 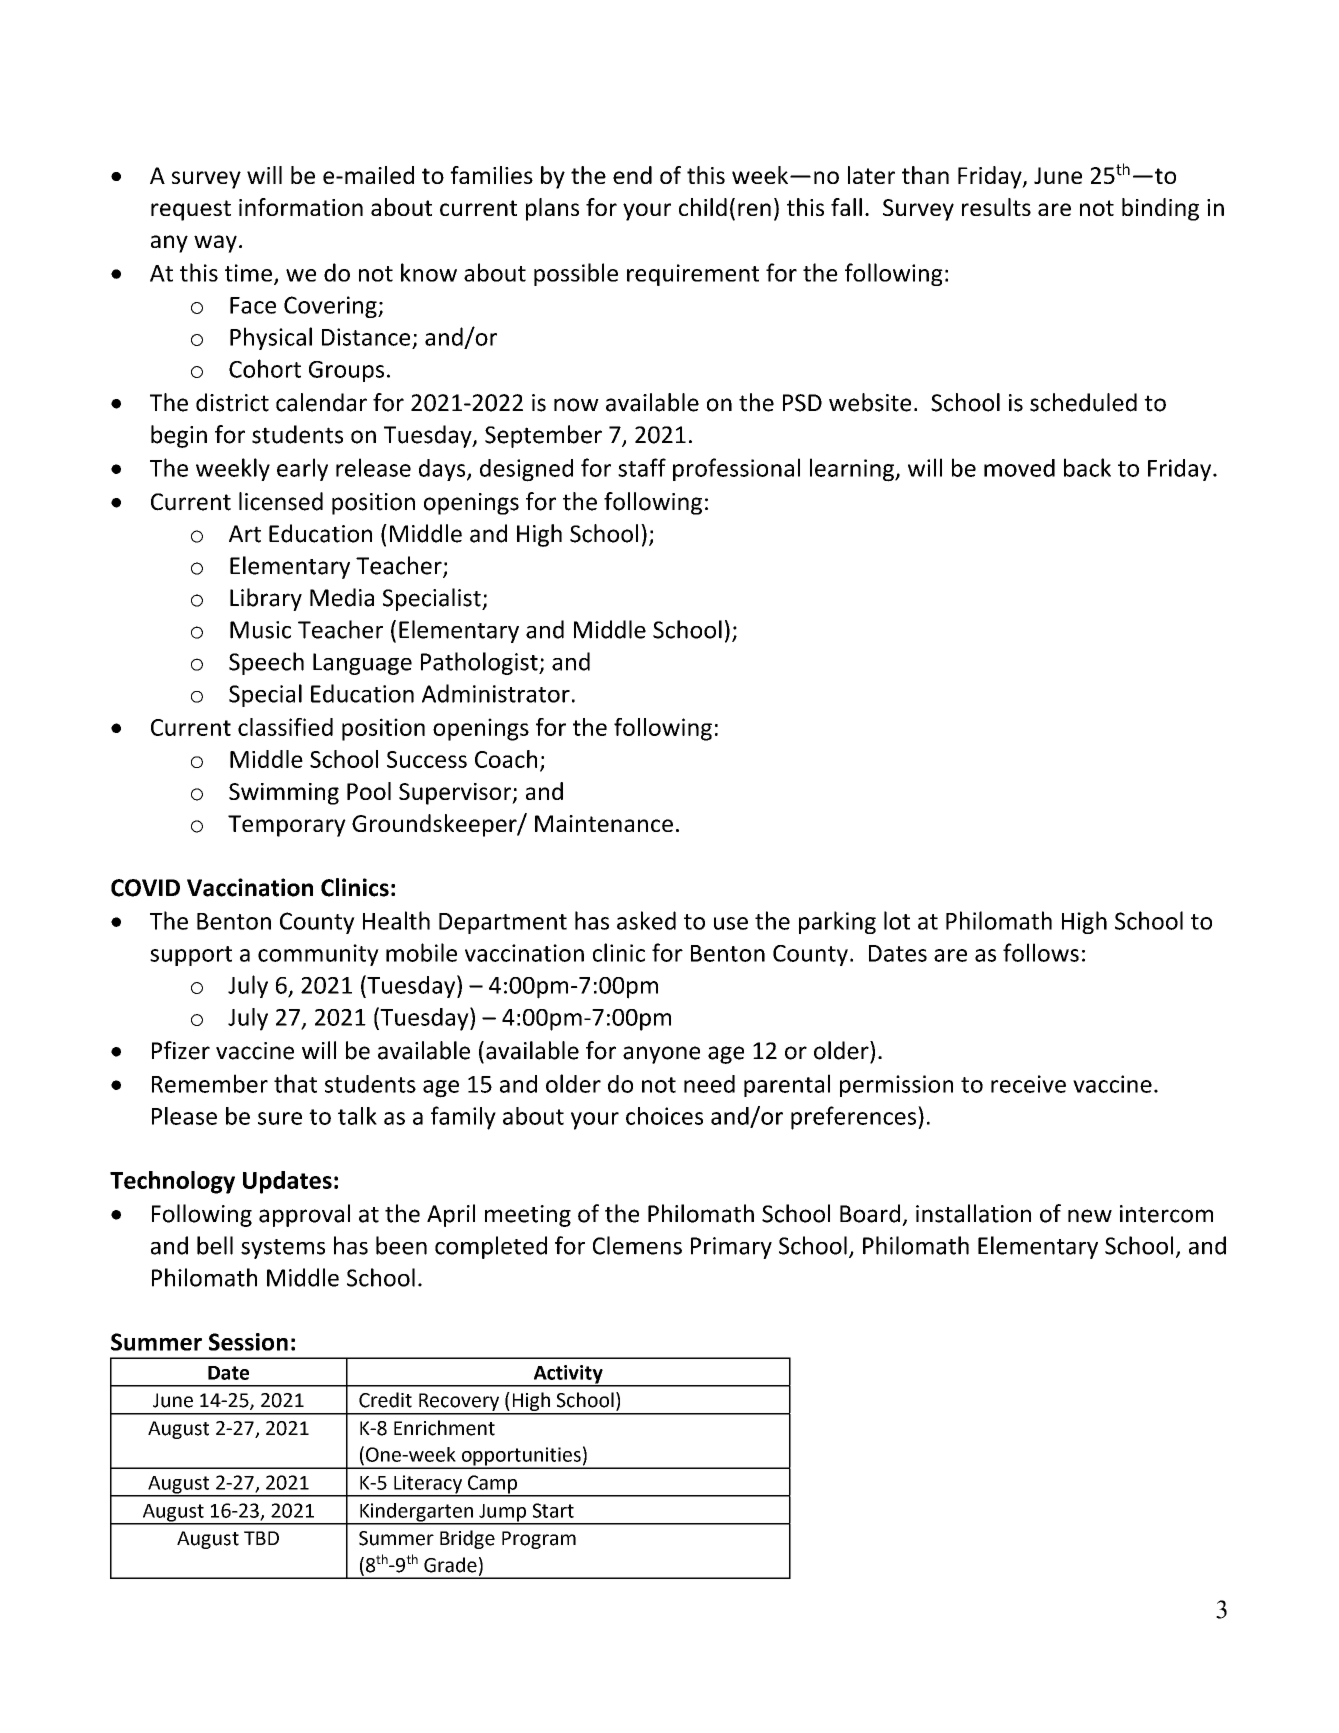 I want to click on new, so click(x=1090, y=1216).
